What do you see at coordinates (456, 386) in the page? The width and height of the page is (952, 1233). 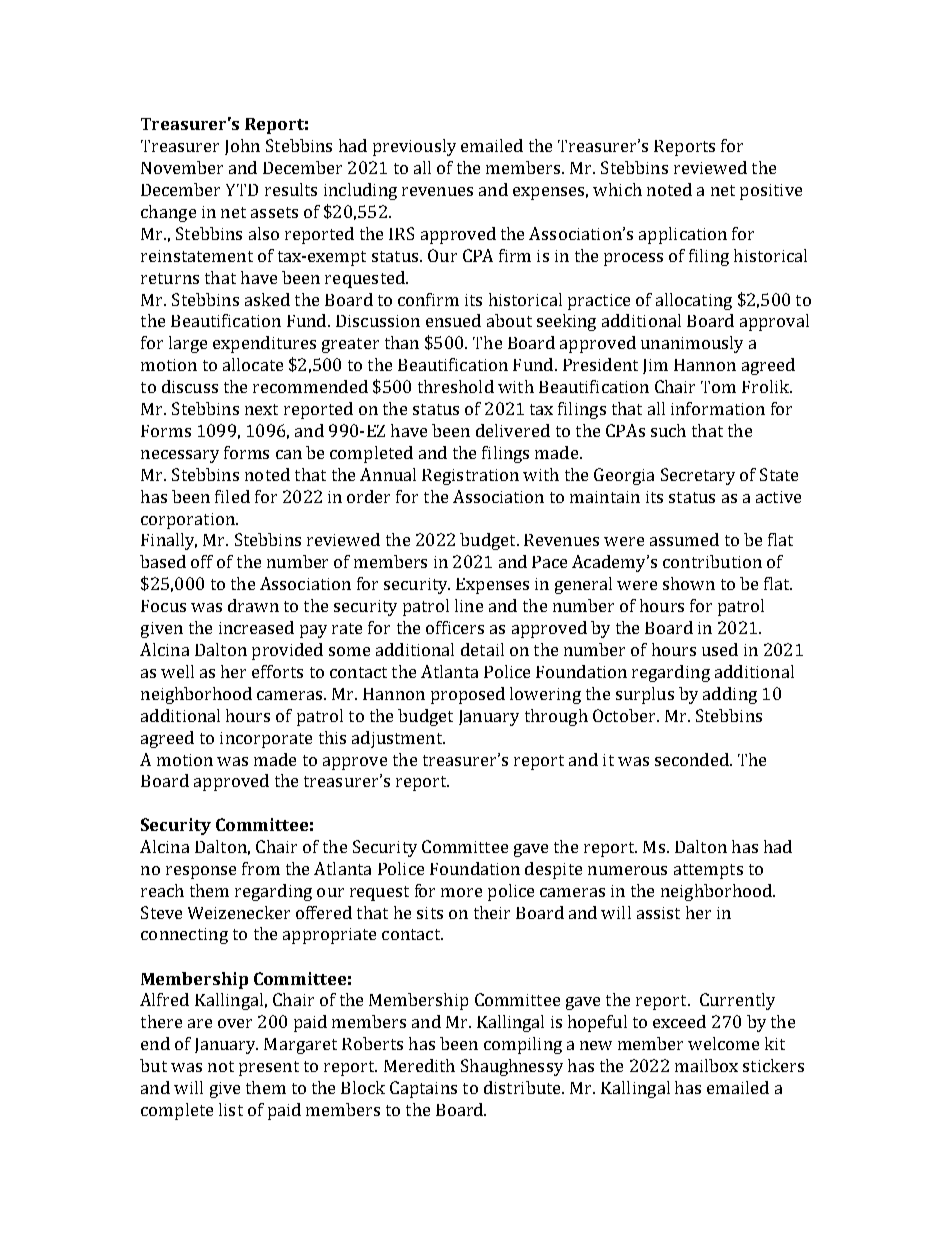 I see `threshold` at bounding box center [456, 386].
